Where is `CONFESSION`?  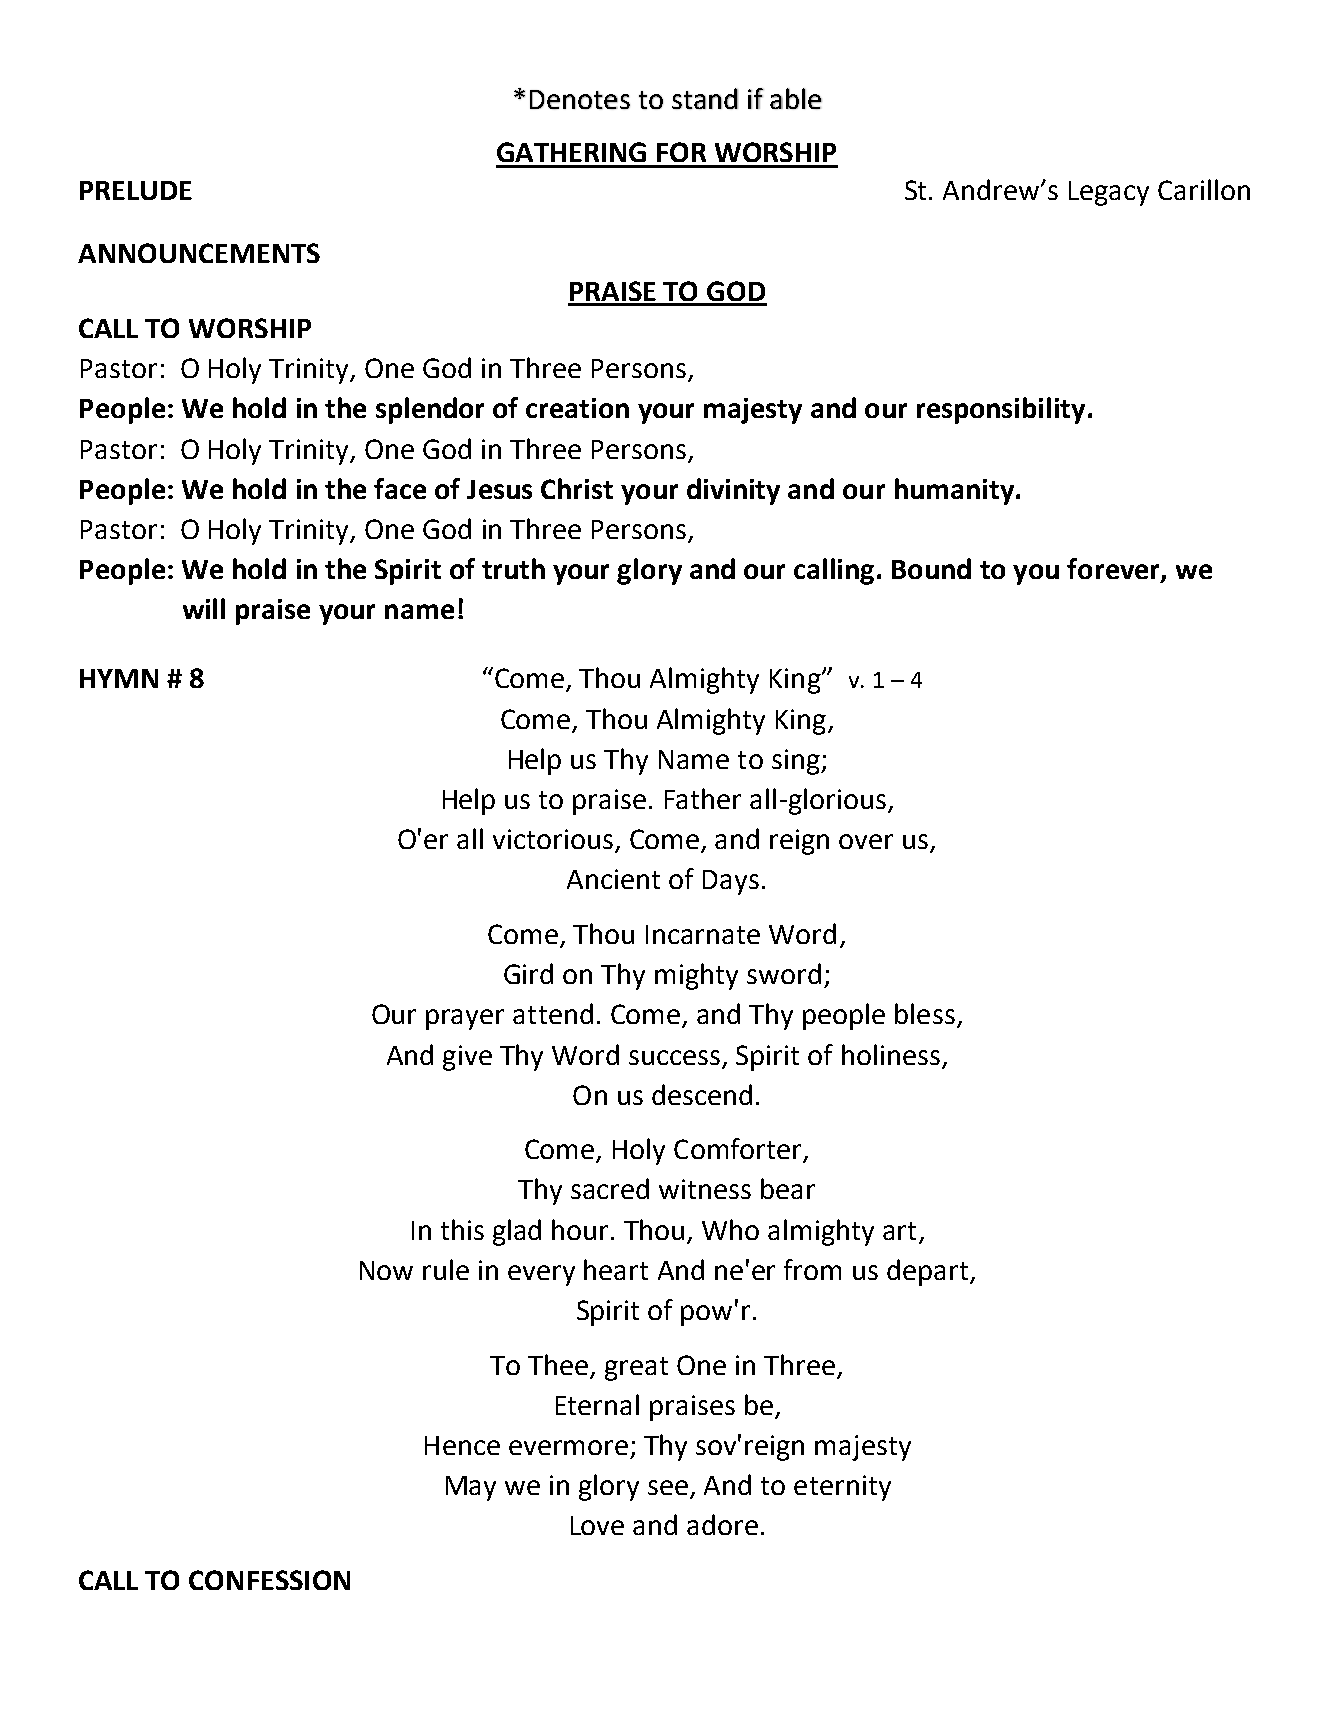
CONFESSION is located at coordinates (269, 1580).
